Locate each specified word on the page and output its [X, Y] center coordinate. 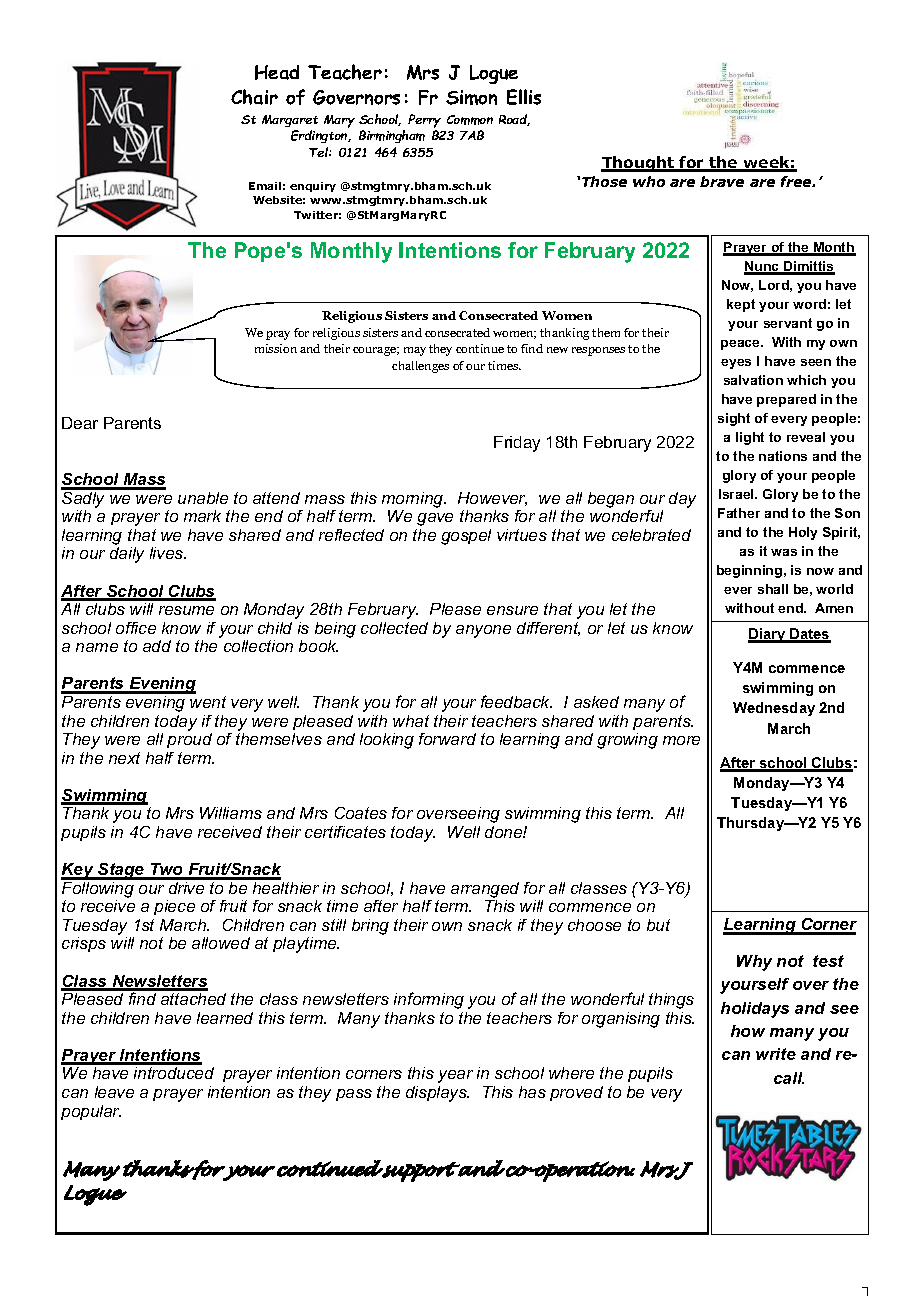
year [455, 1076]
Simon [471, 97]
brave [722, 181]
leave [114, 1092]
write [776, 1054]
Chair [254, 97]
